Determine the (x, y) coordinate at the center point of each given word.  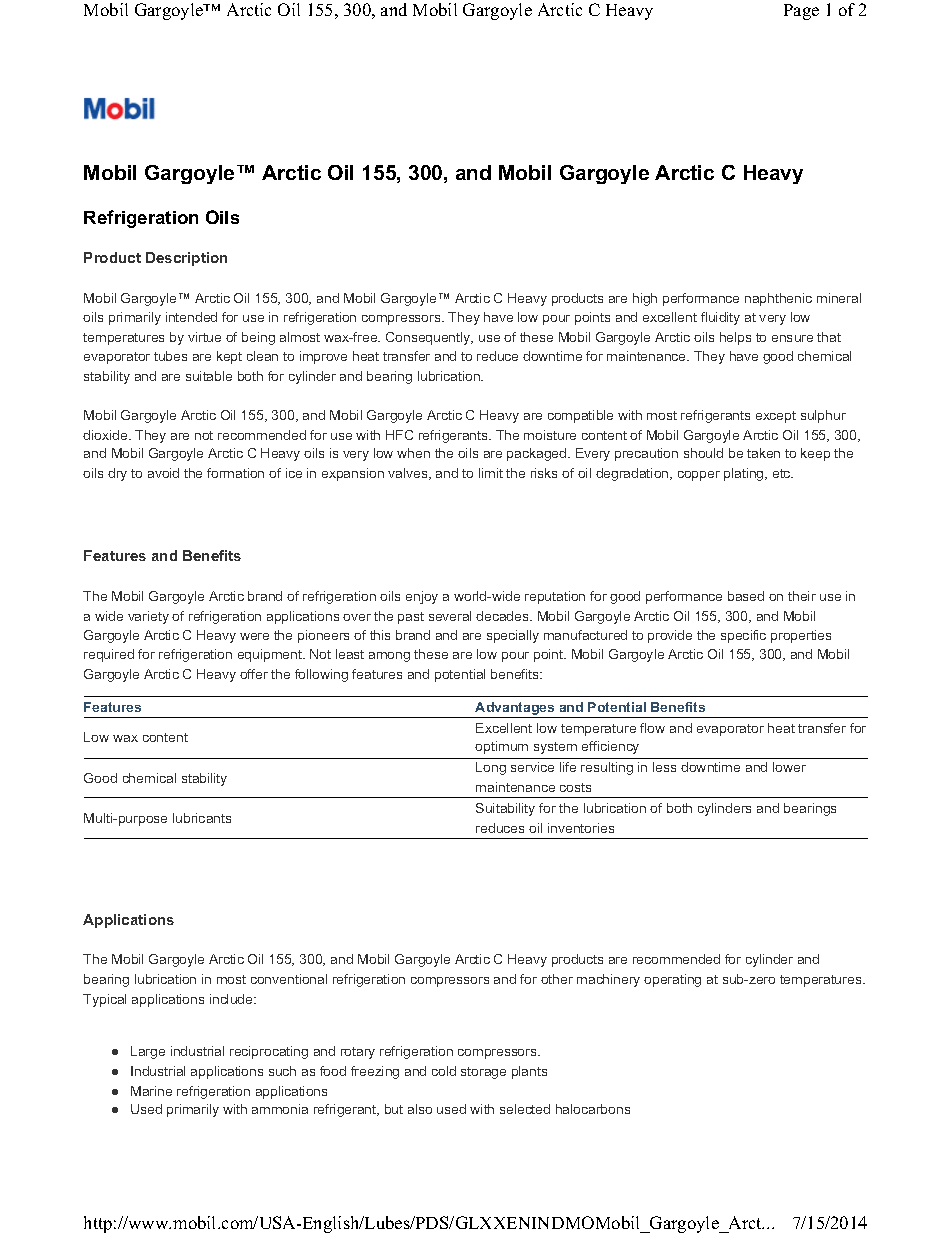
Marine (151, 1091)
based (746, 596)
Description (186, 259)
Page (801, 12)
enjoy (422, 597)
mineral (839, 298)
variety (148, 617)
